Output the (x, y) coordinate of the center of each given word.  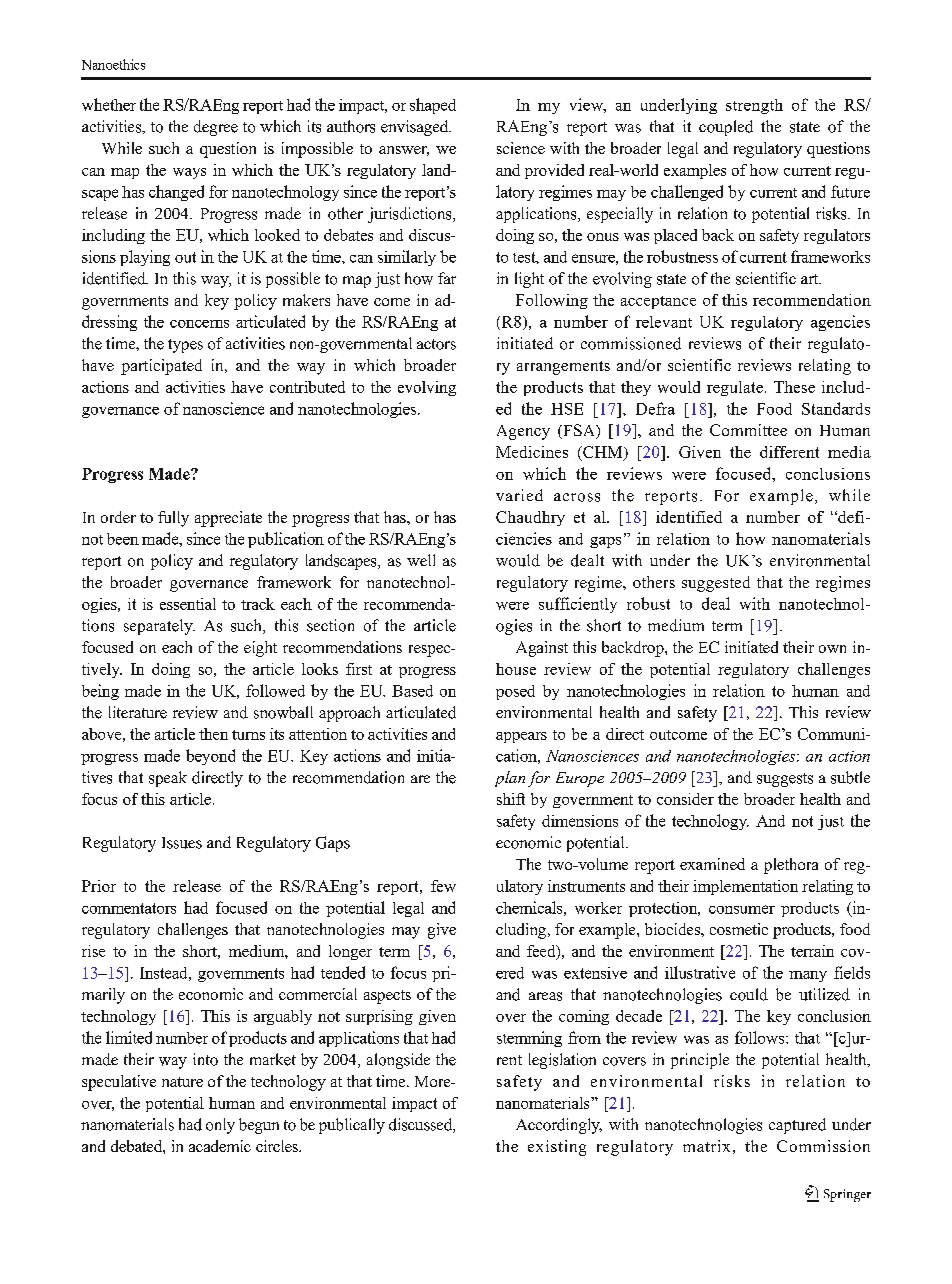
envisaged (416, 128)
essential (188, 604)
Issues (182, 843)
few (443, 886)
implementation (745, 887)
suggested (716, 584)
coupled (726, 128)
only (220, 1126)
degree (216, 128)
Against (542, 649)
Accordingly (559, 1126)
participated (161, 367)
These (794, 387)
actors (436, 344)
